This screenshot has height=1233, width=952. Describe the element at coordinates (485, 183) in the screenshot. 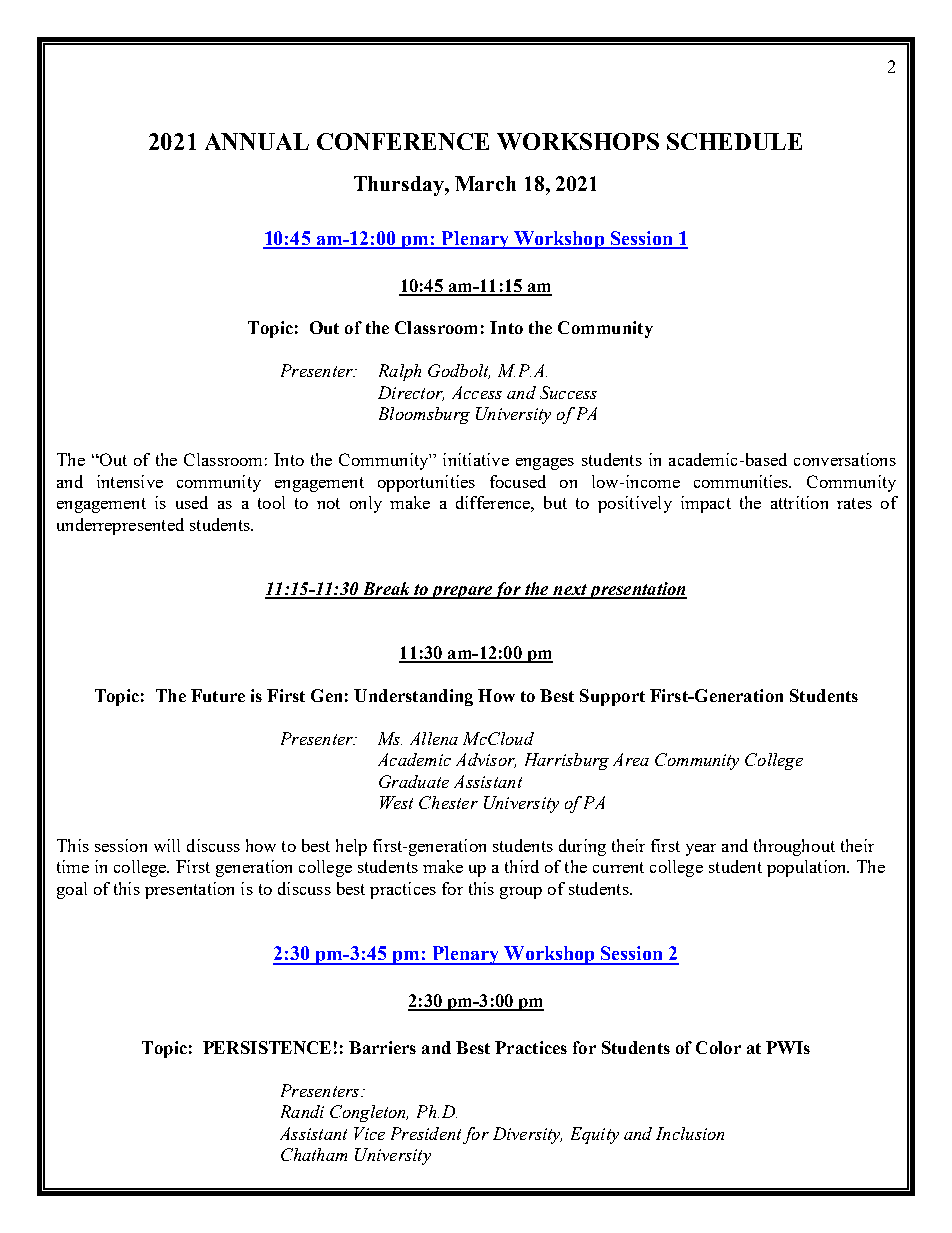

I see `March` at that location.
